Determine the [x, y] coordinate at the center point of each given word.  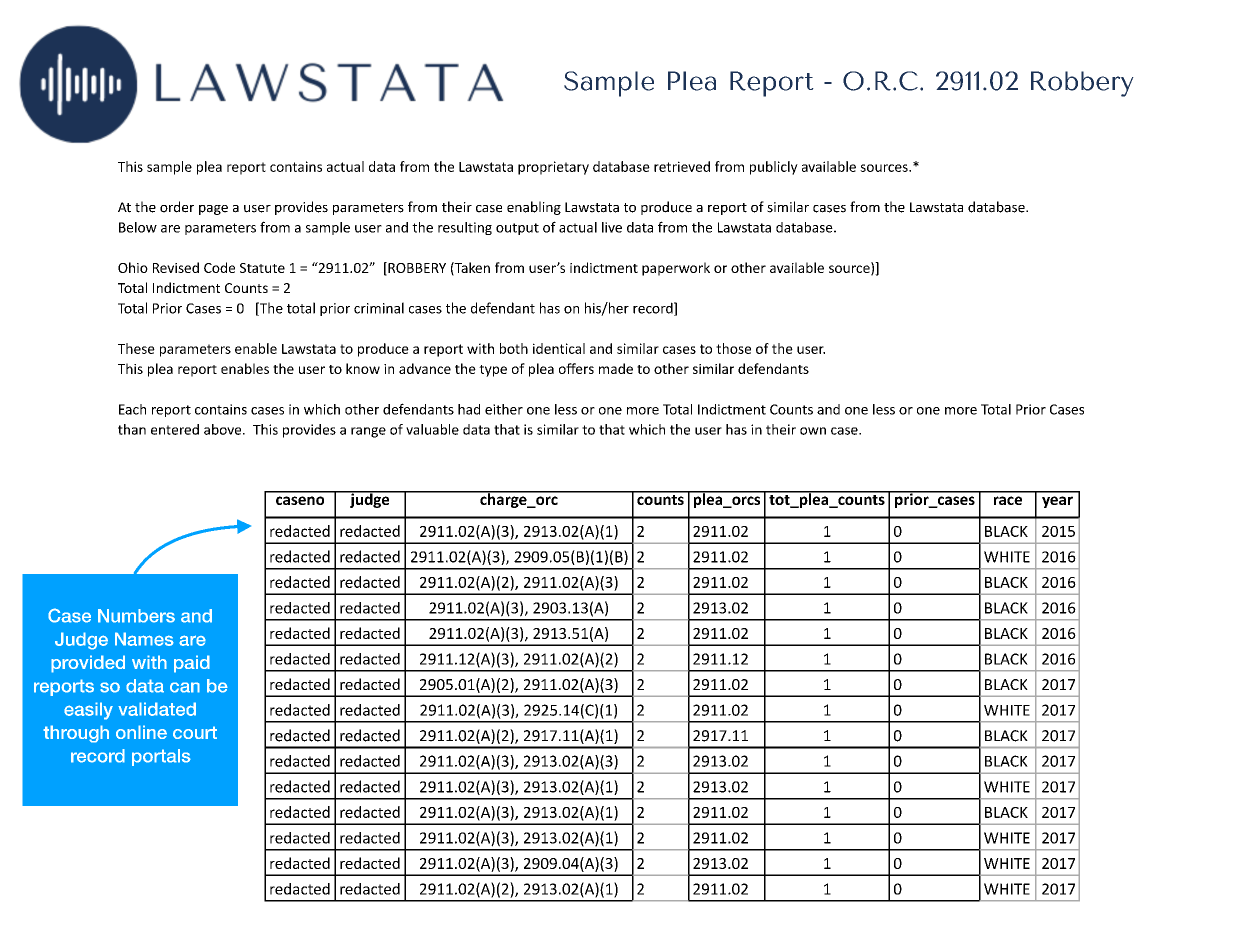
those [733, 348]
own [813, 431]
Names [144, 639]
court [195, 732]
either [504, 409]
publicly [774, 168]
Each [132, 409]
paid [192, 664]
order [177, 207]
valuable [432, 429]
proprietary [553, 168]
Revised [176, 267]
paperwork [676, 269]
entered [175, 429]
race [1008, 500]
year [1057, 502]
